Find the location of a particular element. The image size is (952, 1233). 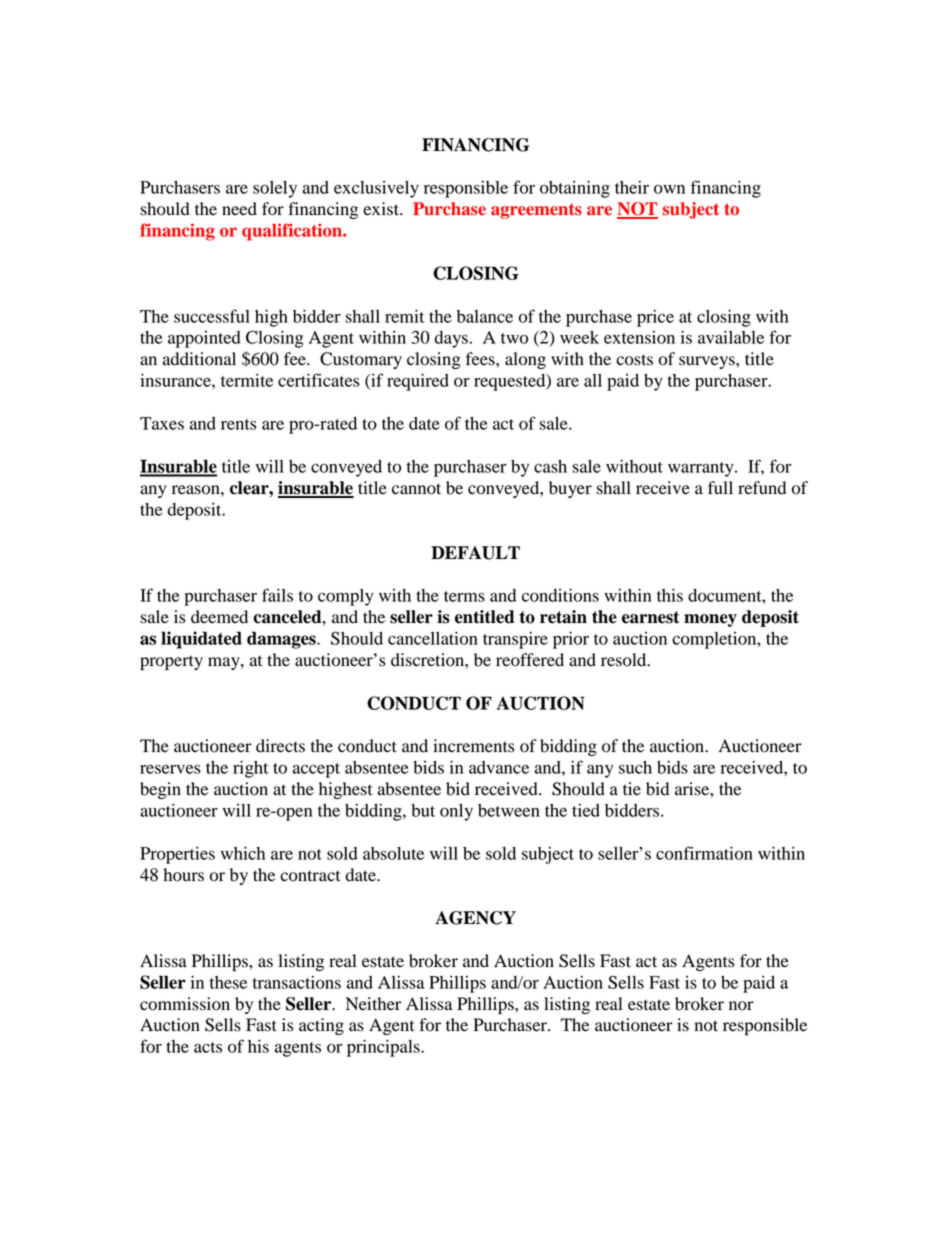

rents is located at coordinates (239, 424).
